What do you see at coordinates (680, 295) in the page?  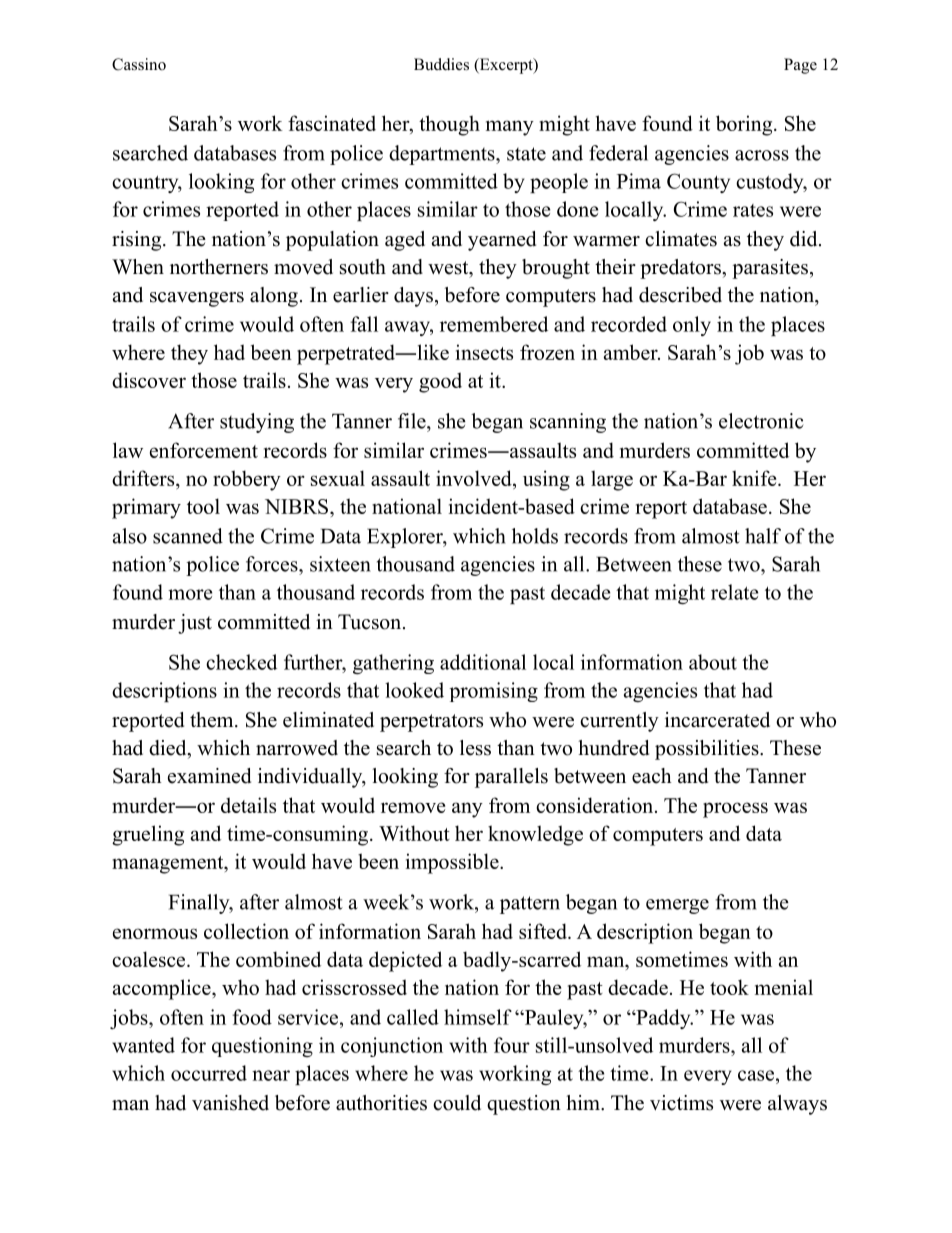 I see `described` at bounding box center [680, 295].
